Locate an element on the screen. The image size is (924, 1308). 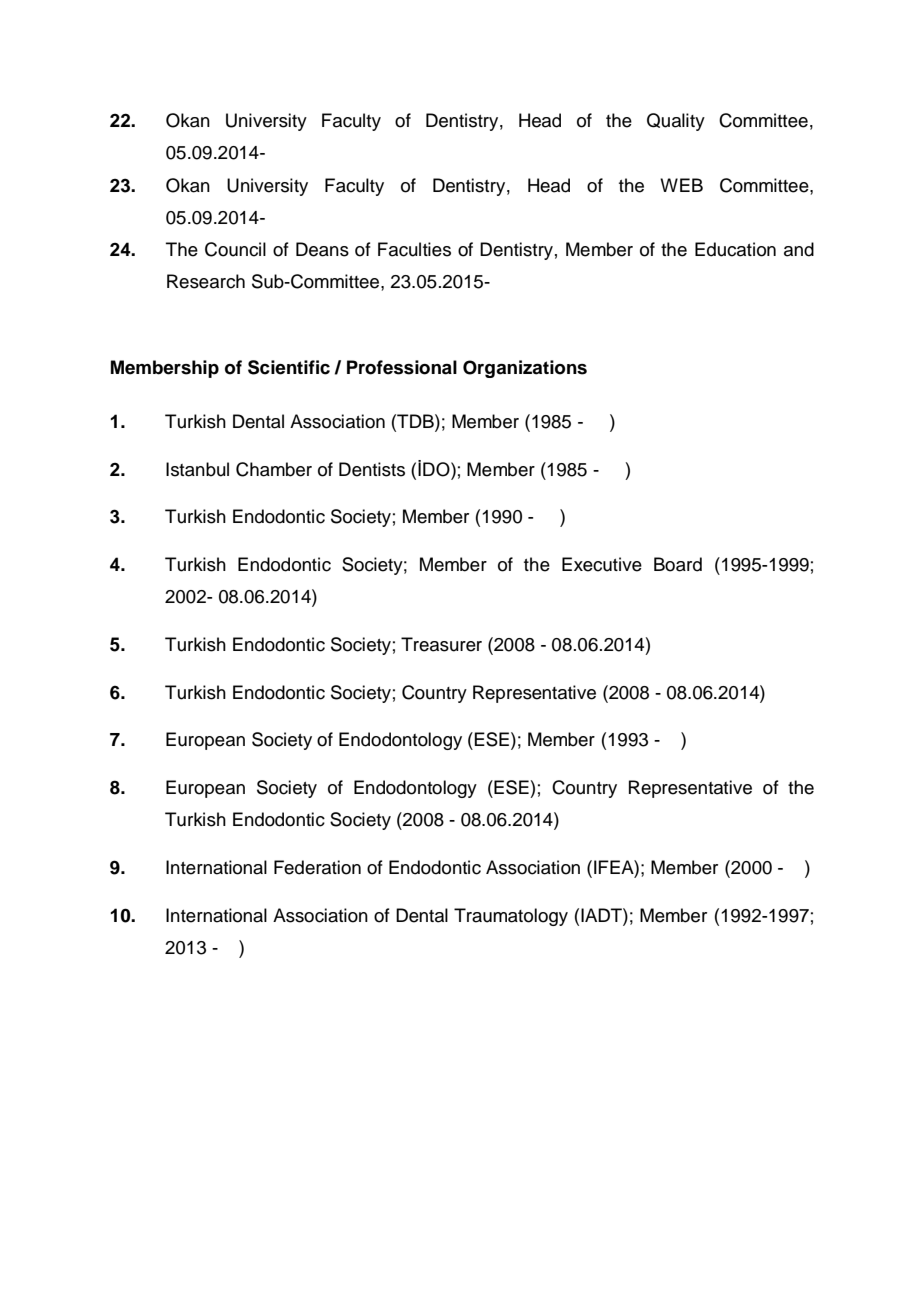
Federation is located at coordinates (317, 867).
